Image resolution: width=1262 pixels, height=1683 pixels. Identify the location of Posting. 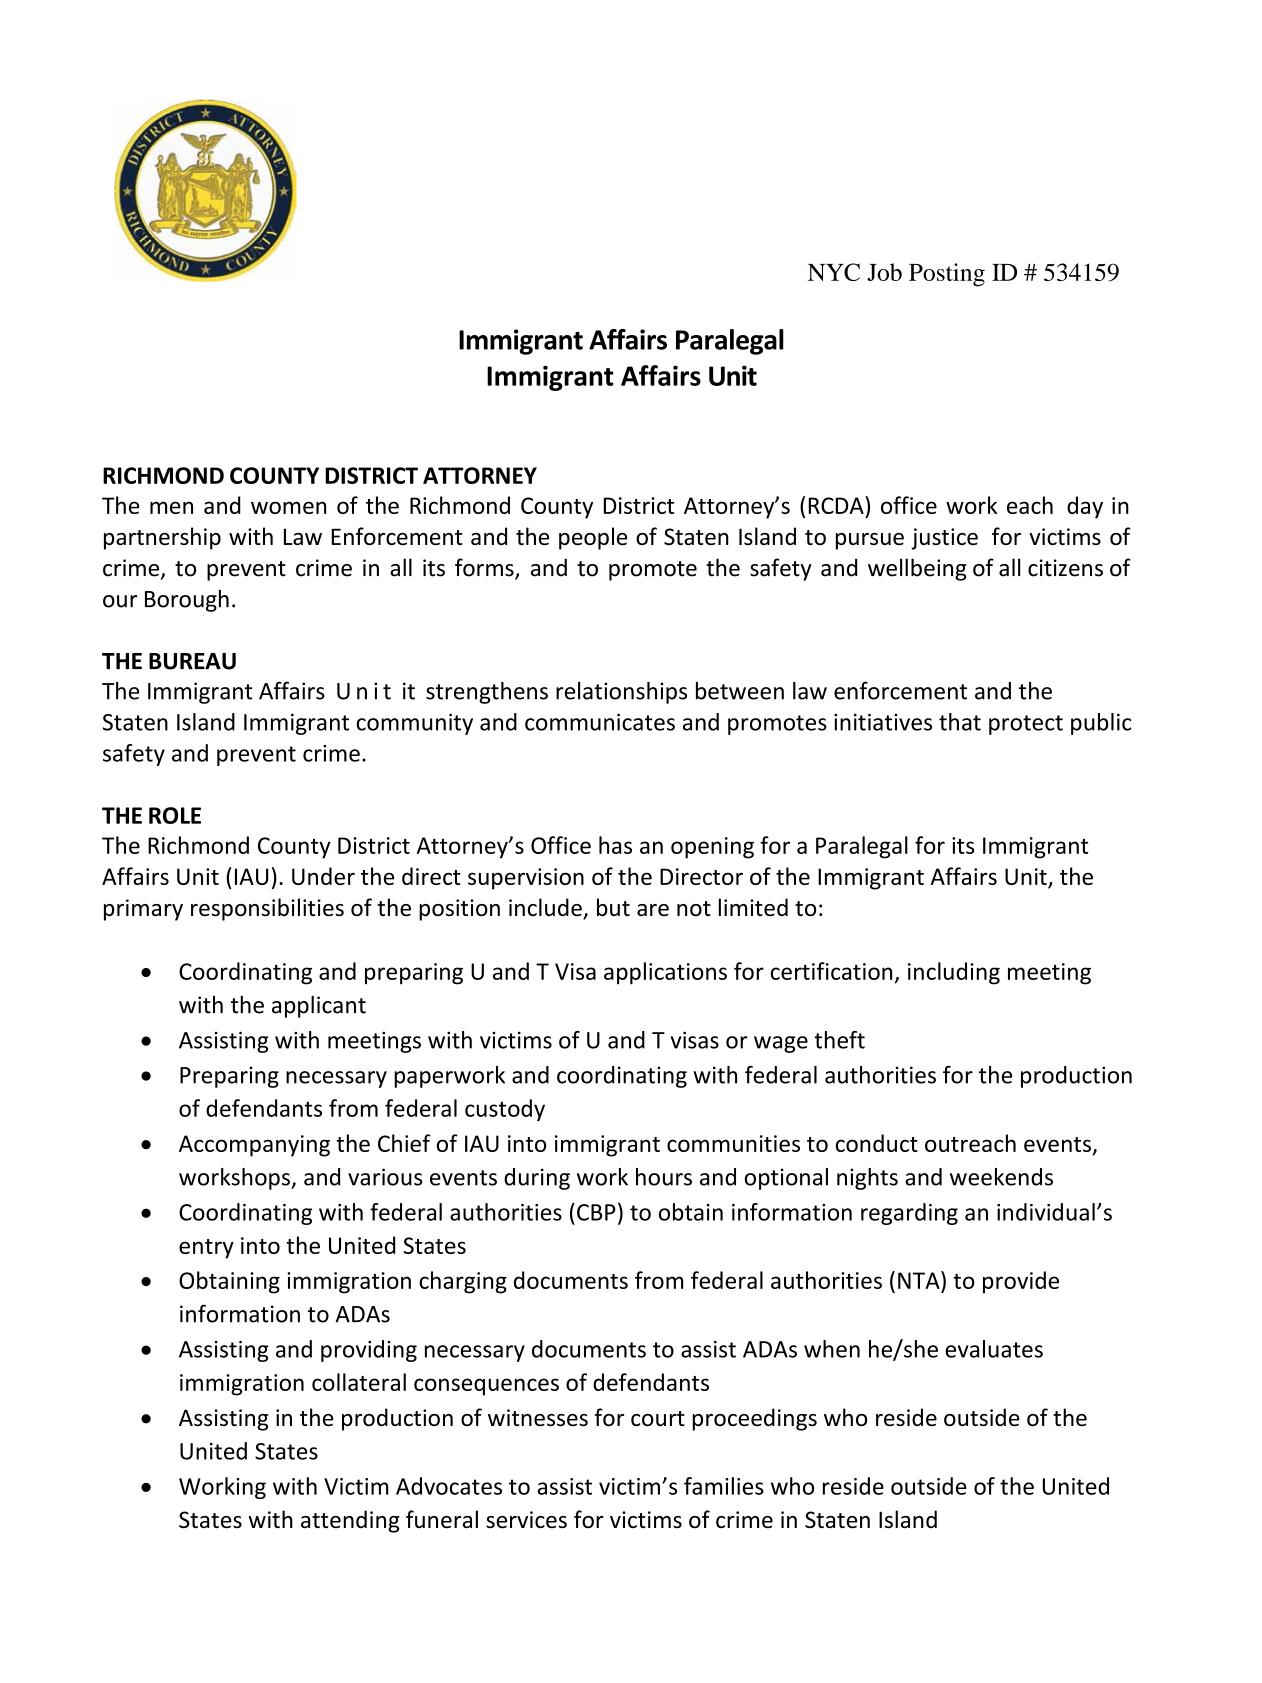
(947, 275).
